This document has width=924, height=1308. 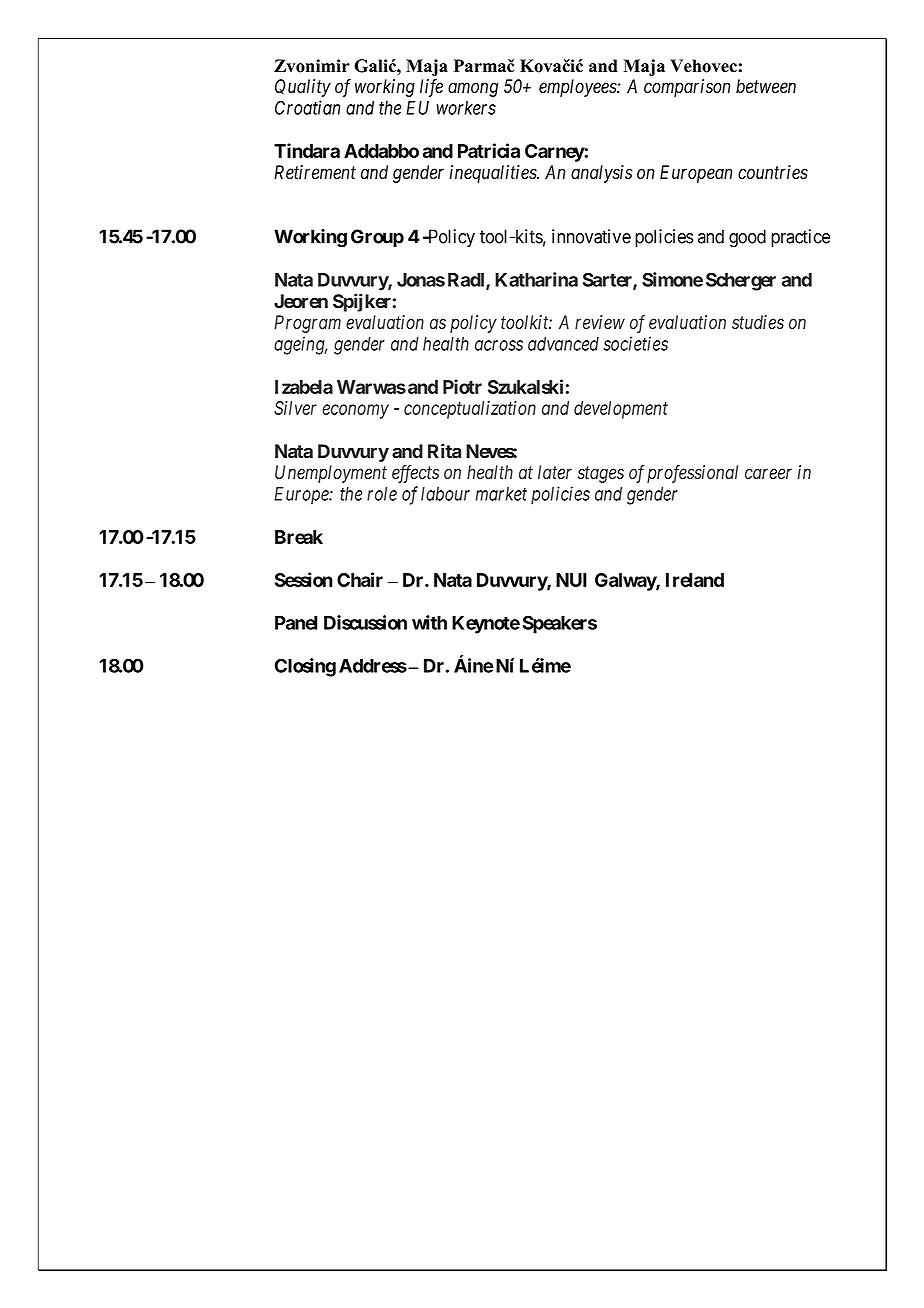 I want to click on good, so click(x=747, y=238).
